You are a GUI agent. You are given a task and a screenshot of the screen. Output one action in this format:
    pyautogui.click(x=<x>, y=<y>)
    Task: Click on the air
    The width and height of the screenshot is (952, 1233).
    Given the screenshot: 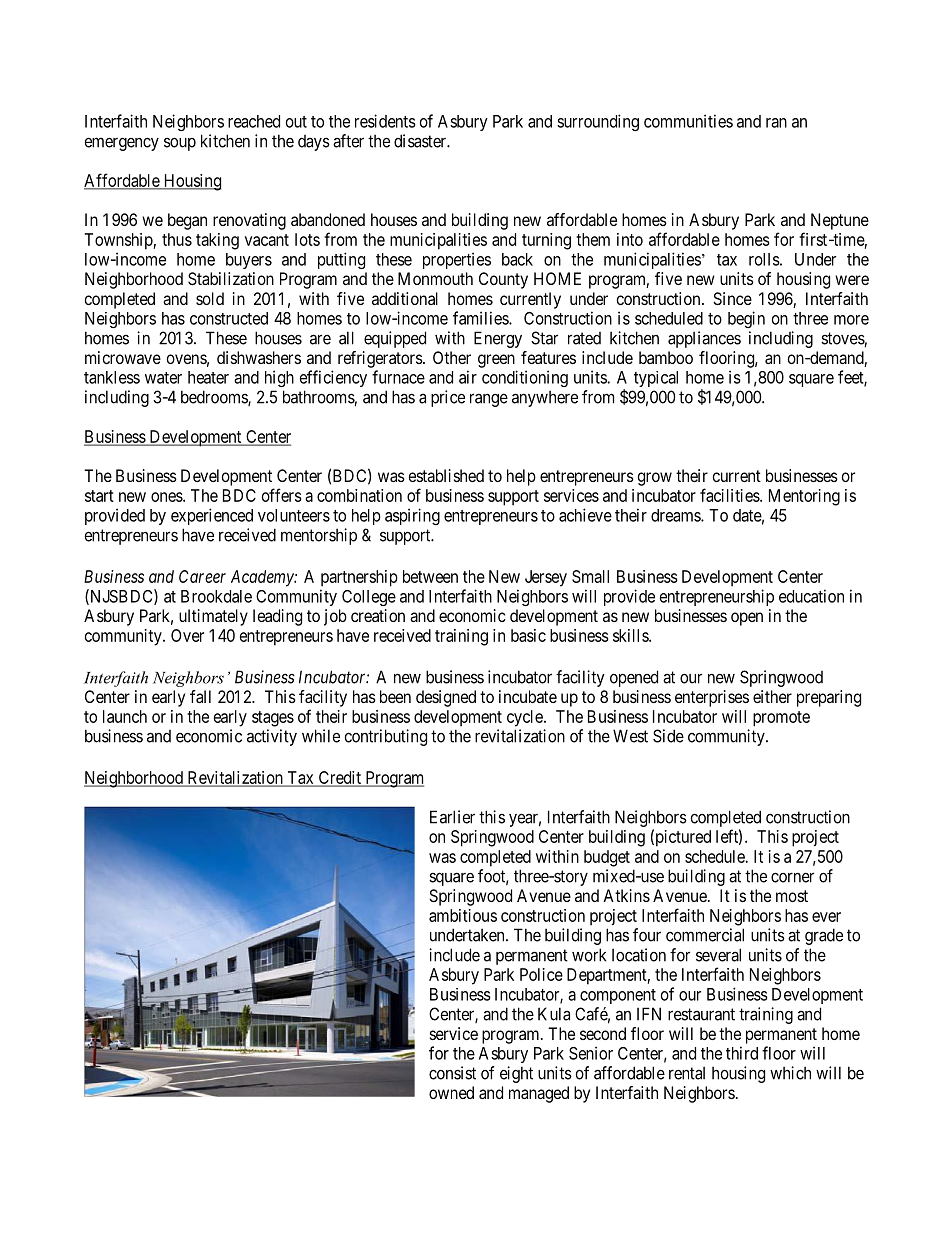 What is the action you would take?
    pyautogui.click(x=468, y=377)
